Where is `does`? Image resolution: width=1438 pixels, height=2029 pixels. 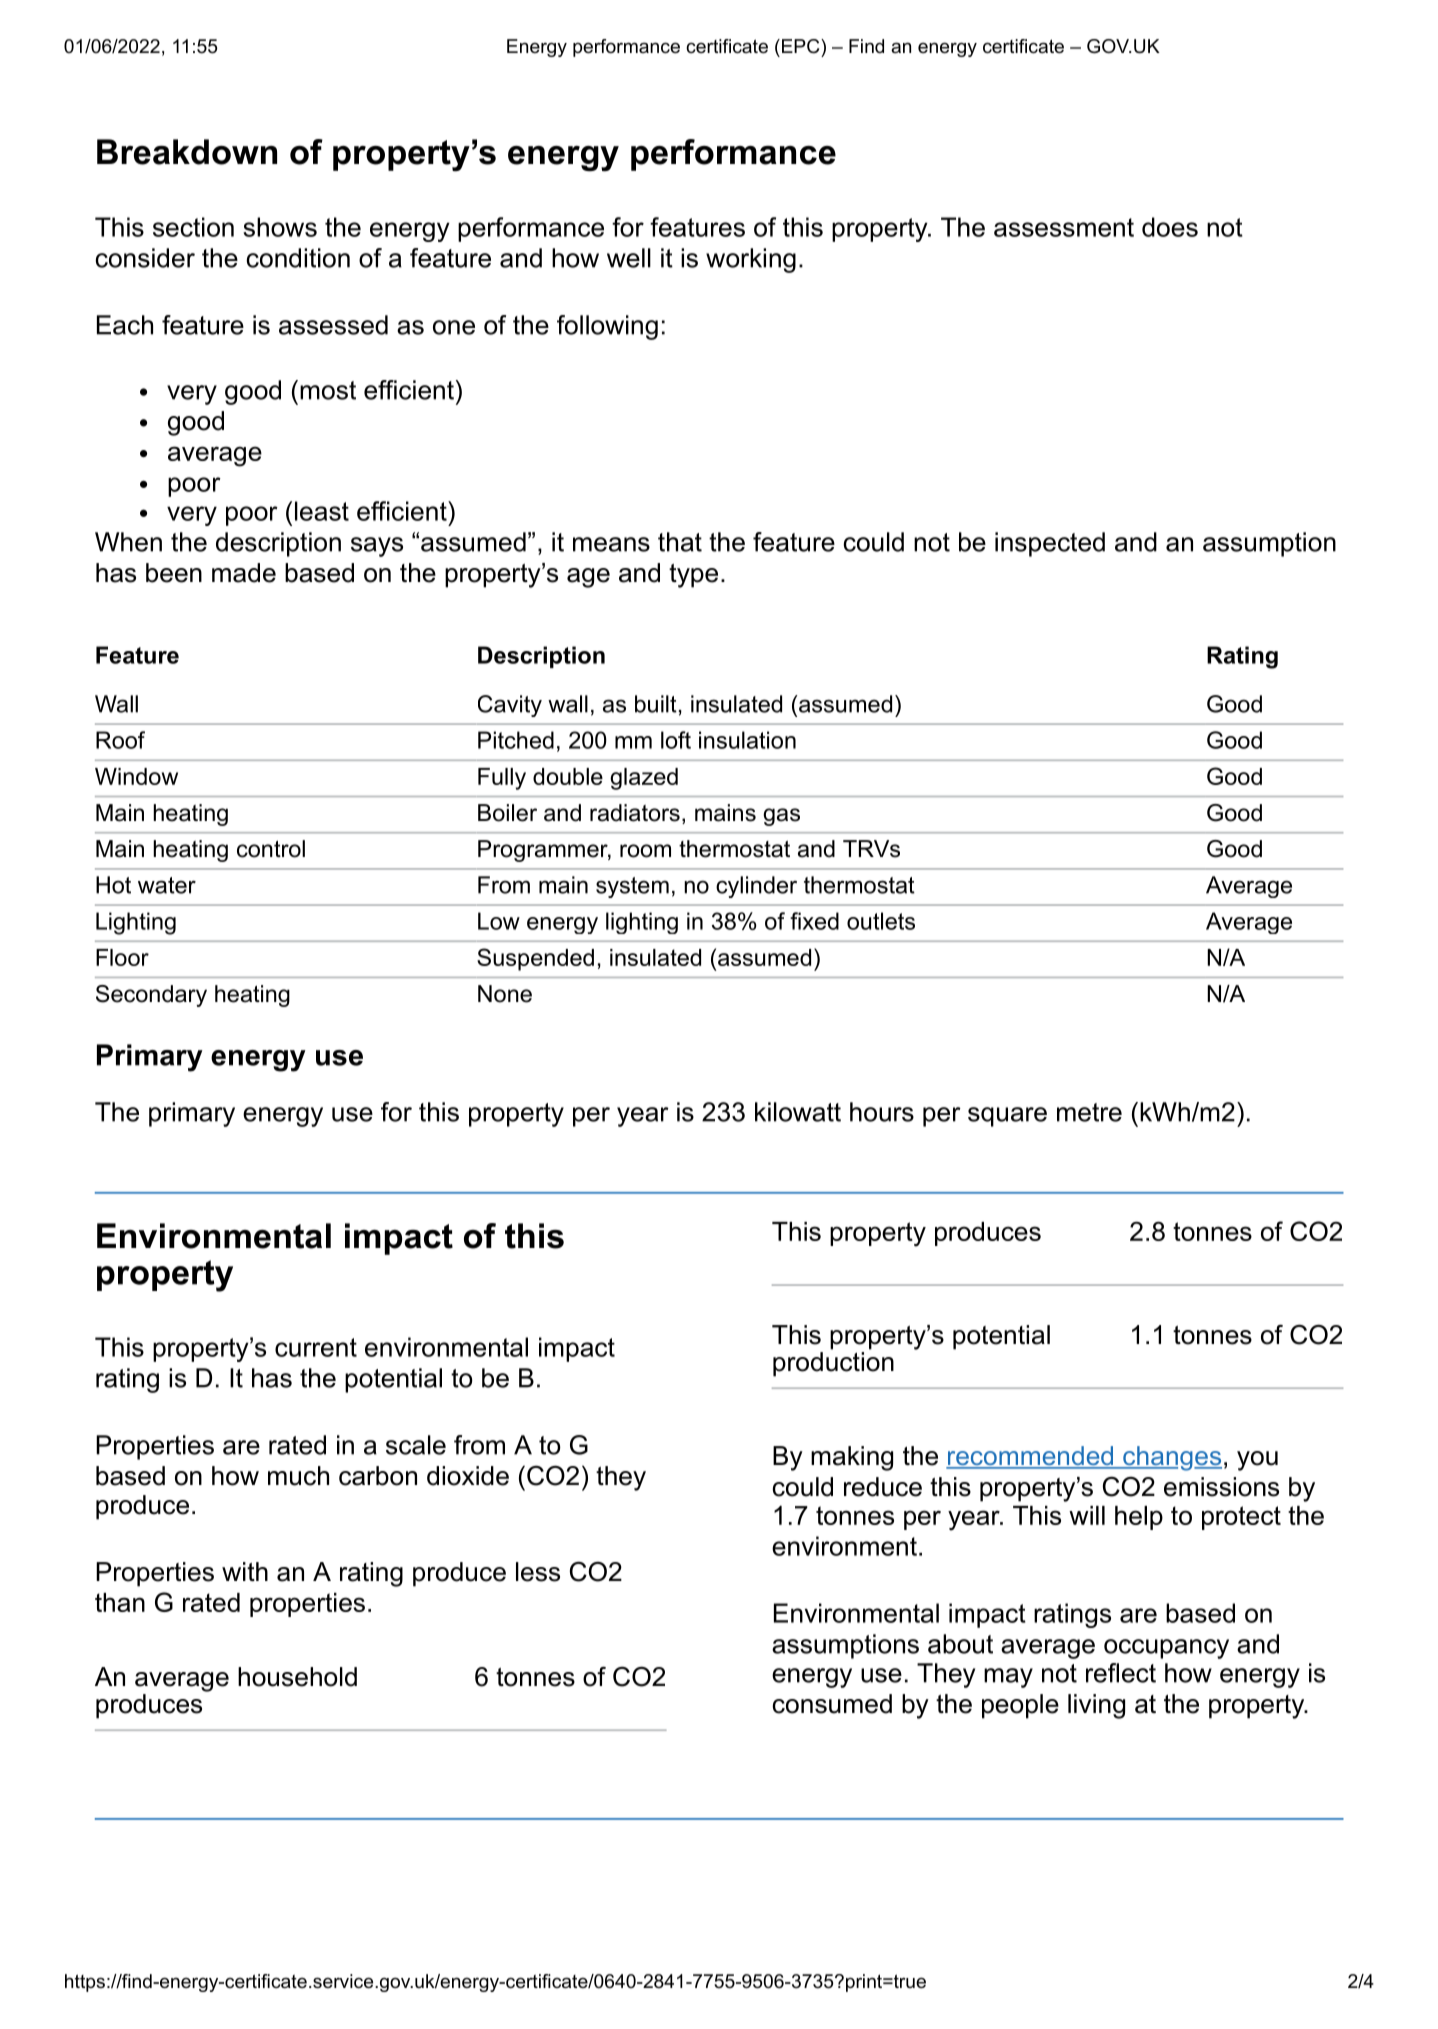
does is located at coordinates (1170, 227).
